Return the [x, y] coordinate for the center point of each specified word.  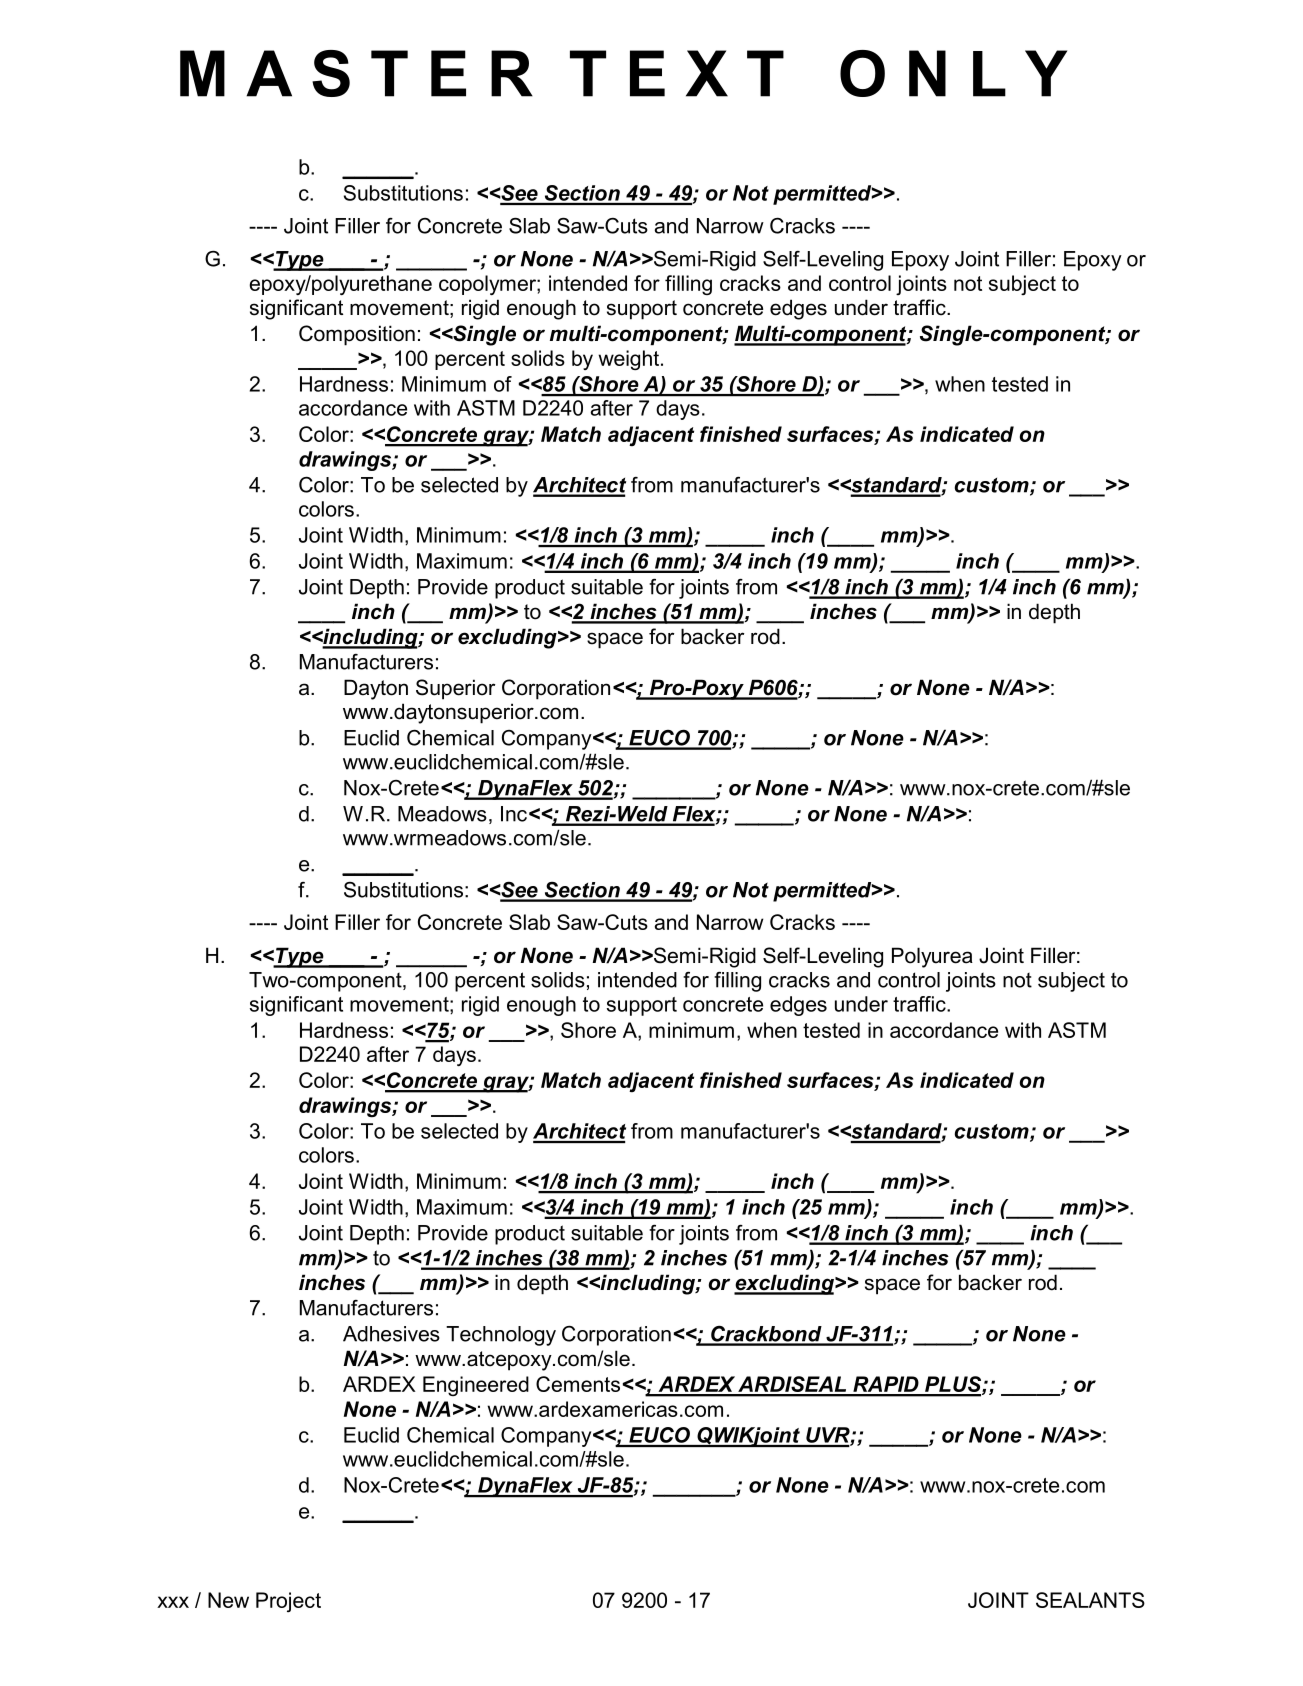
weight [630, 360]
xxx [173, 1602]
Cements [578, 1384]
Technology [501, 1336]
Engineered [476, 1386]
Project [288, 1602]
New [228, 1600]
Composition [357, 335]
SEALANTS [1090, 1600]
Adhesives [391, 1334]
